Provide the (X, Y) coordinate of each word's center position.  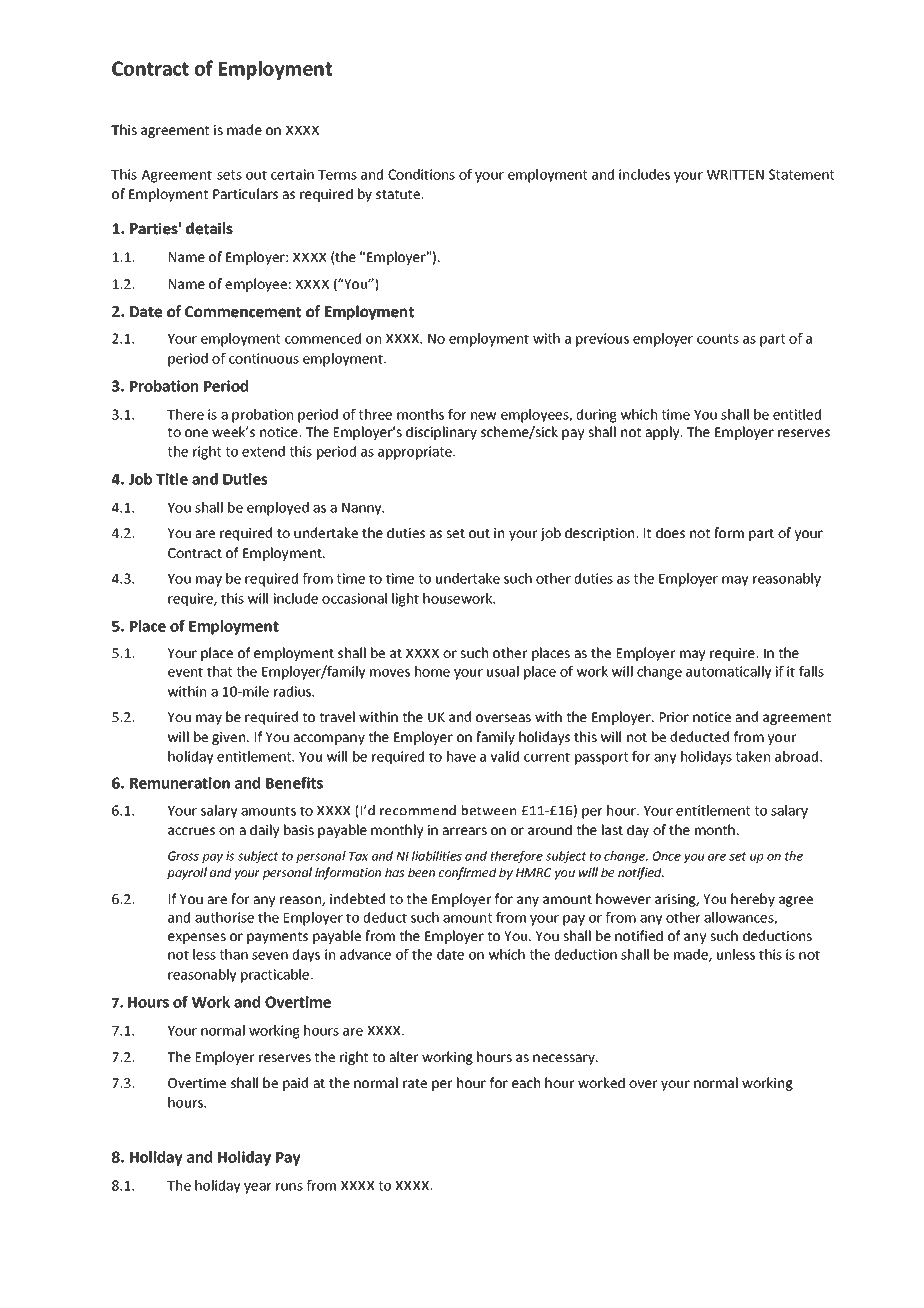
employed (278, 509)
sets (229, 175)
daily (264, 831)
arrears (464, 831)
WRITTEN (735, 175)
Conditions (421, 174)
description (601, 534)
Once (667, 856)
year (257, 1188)
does (670, 532)
